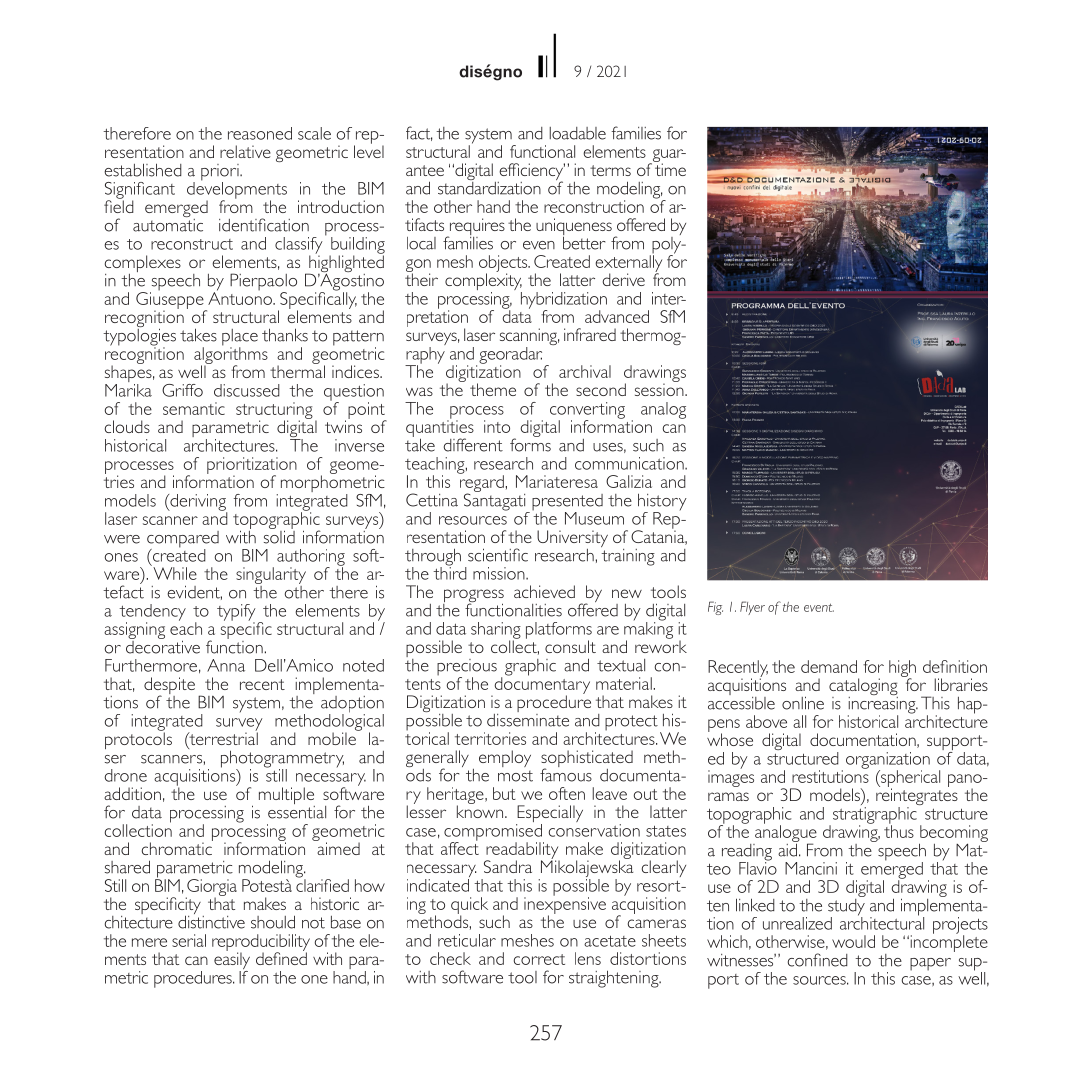 This page has width=1092, height=1092. What do you see at coordinates (482, 484) in the page?
I see `regard` at bounding box center [482, 484].
